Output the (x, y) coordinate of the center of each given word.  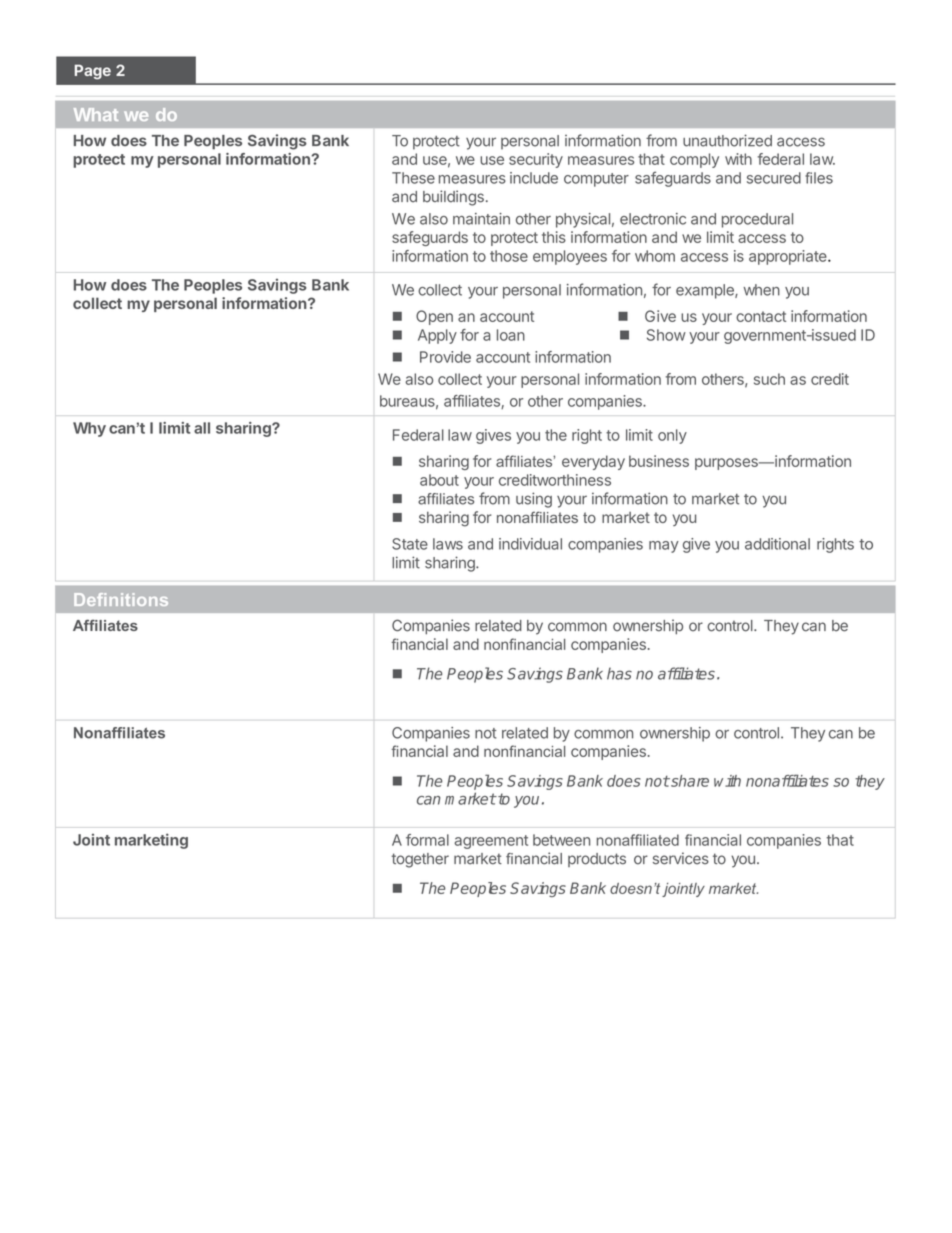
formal (427, 840)
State (410, 544)
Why (89, 429)
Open (434, 317)
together (420, 860)
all (202, 428)
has (619, 673)
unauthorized (727, 140)
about (439, 480)
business (659, 461)
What (96, 114)
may (664, 547)
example (706, 291)
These (413, 178)
